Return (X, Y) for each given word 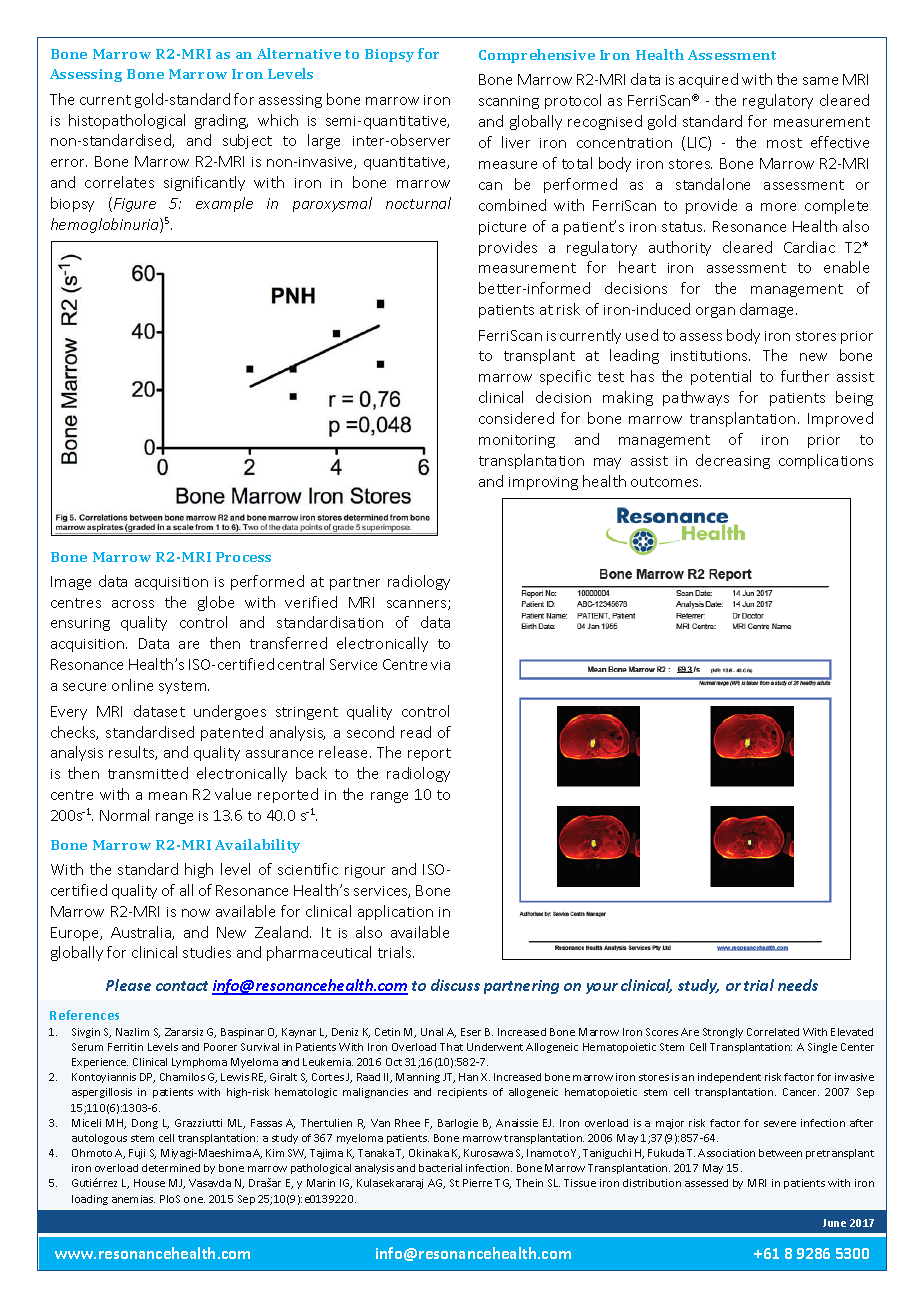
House (149, 1183)
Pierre (477, 1183)
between (780, 1153)
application (395, 912)
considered (516, 418)
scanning (509, 102)
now (196, 913)
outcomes (666, 482)
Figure (135, 205)
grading (221, 121)
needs (798, 985)
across (133, 604)
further (805, 376)
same (820, 81)
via (440, 665)
